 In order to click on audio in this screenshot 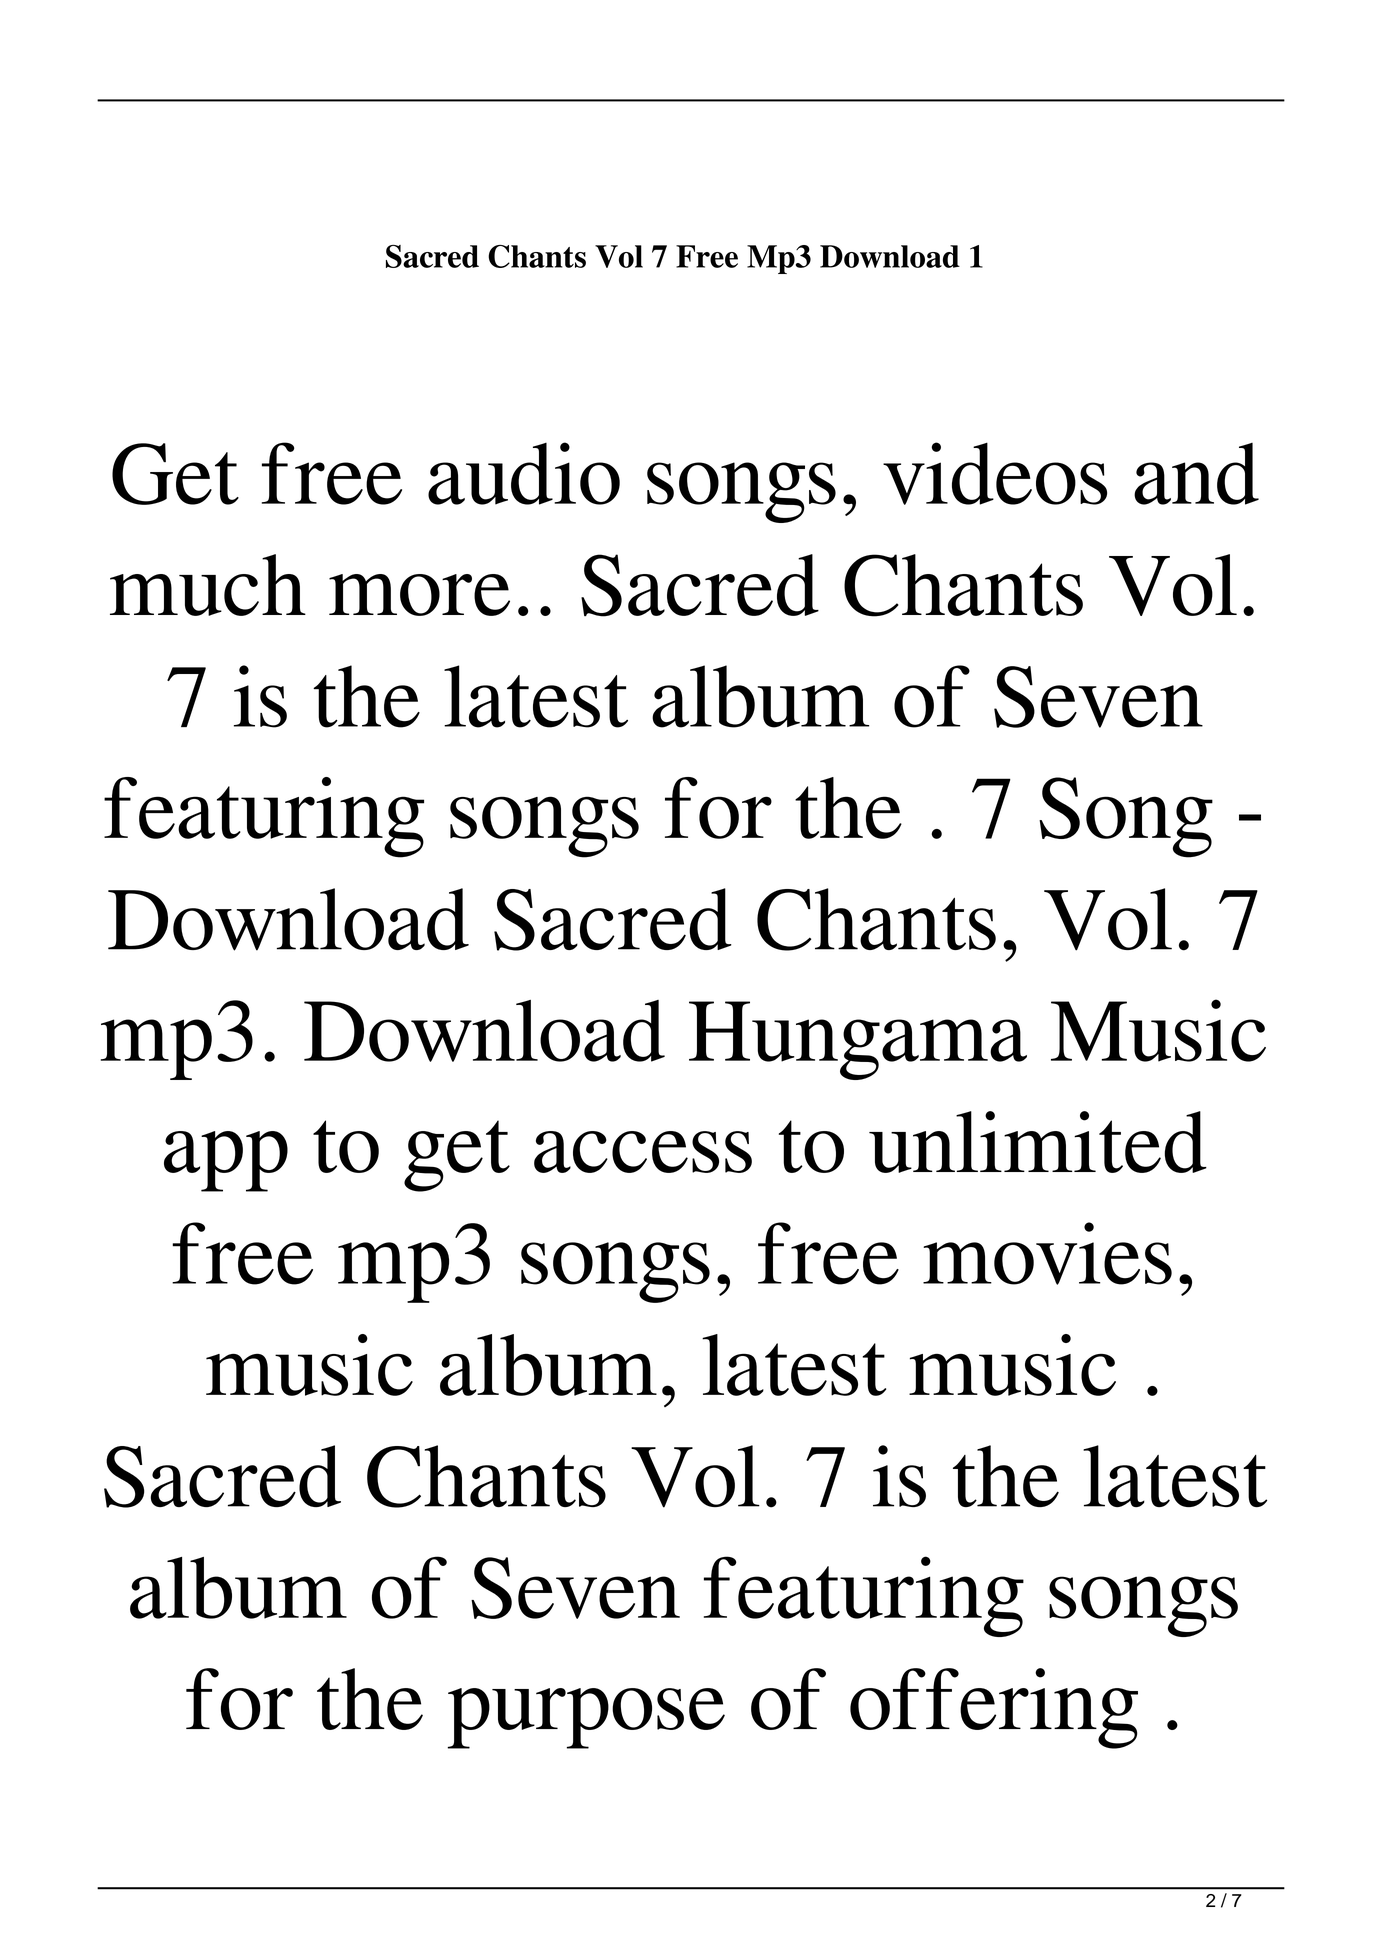, I will do `click(524, 473)`.
